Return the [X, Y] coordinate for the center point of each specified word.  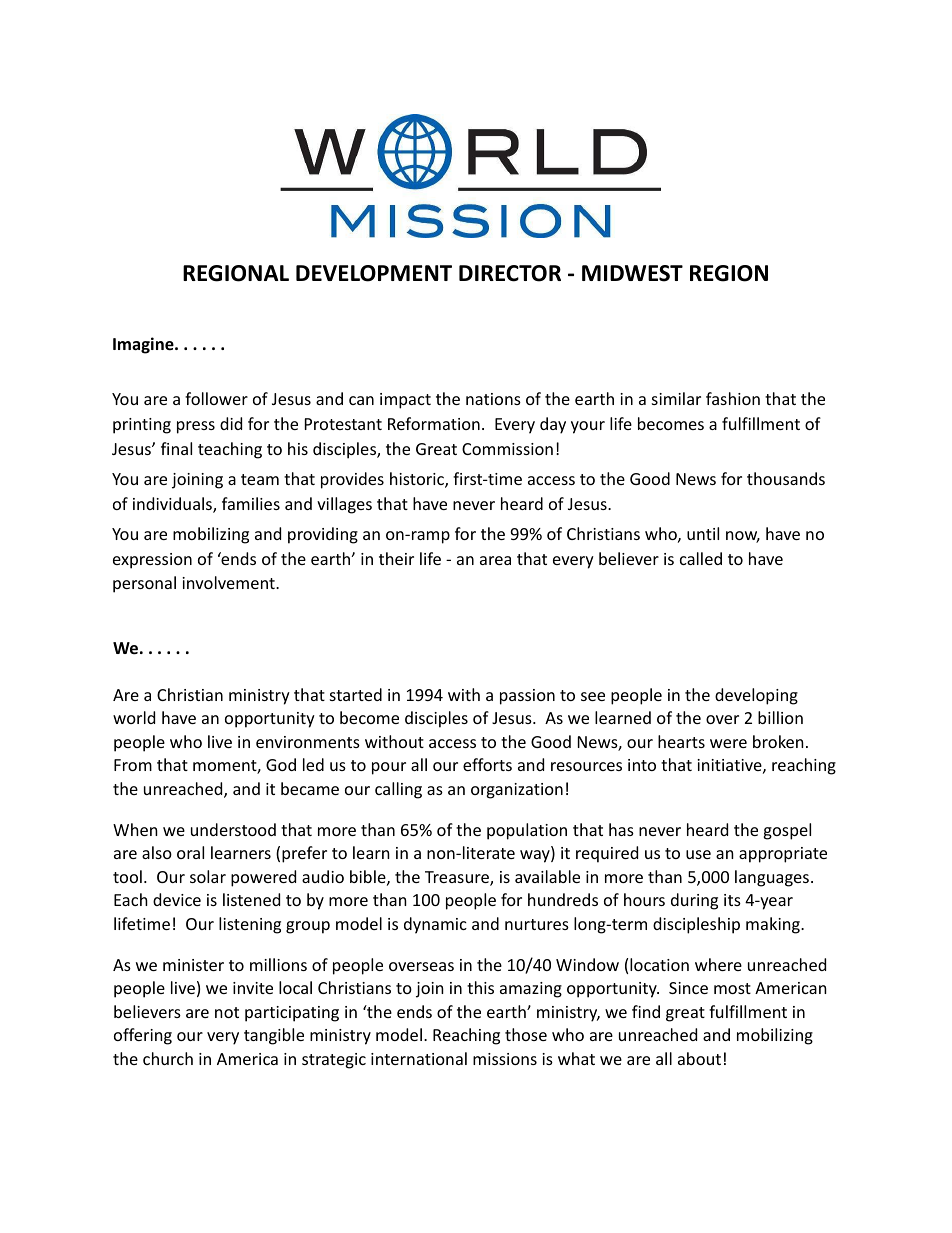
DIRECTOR [510, 273]
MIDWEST [632, 273]
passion [527, 697]
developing [756, 696]
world [134, 717]
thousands [786, 478]
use [698, 854]
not [227, 1012]
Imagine [144, 345]
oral [190, 852]
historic [418, 480]
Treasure [458, 878]
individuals [173, 505]
